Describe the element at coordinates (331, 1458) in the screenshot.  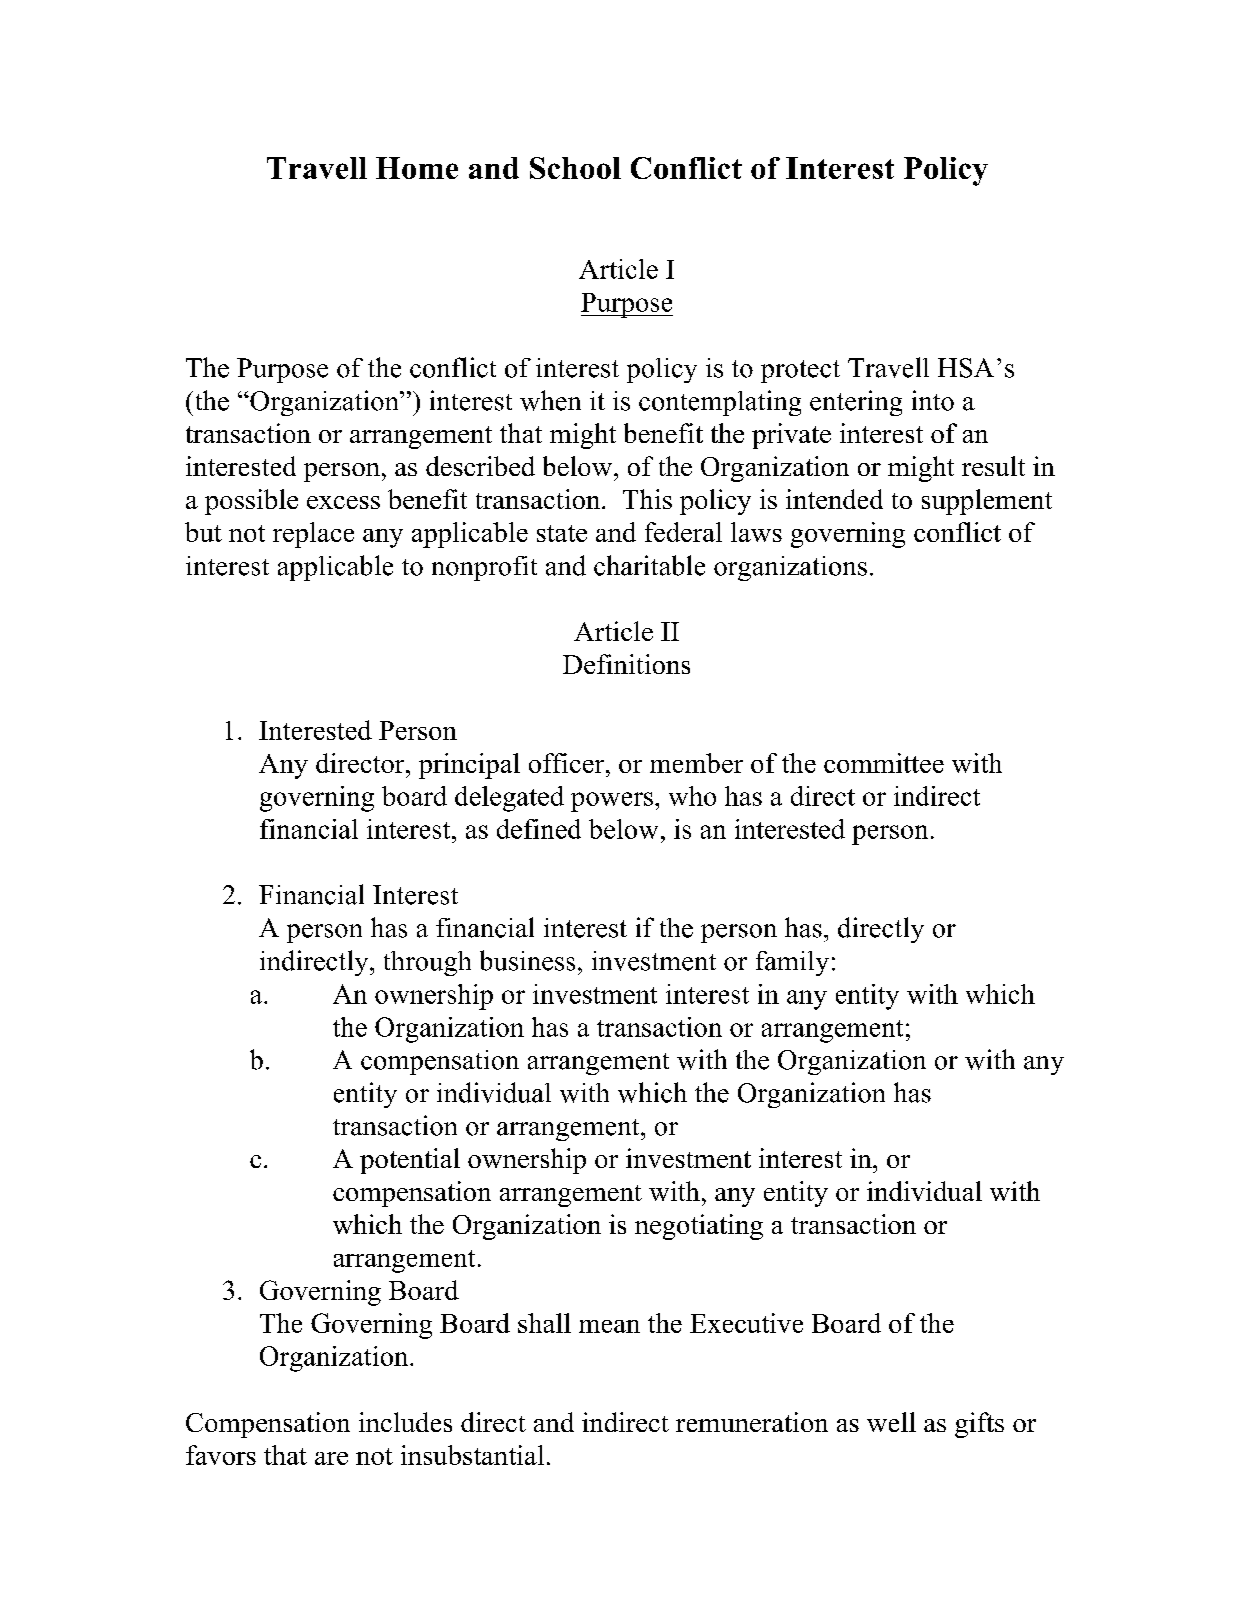
I see `are` at that location.
